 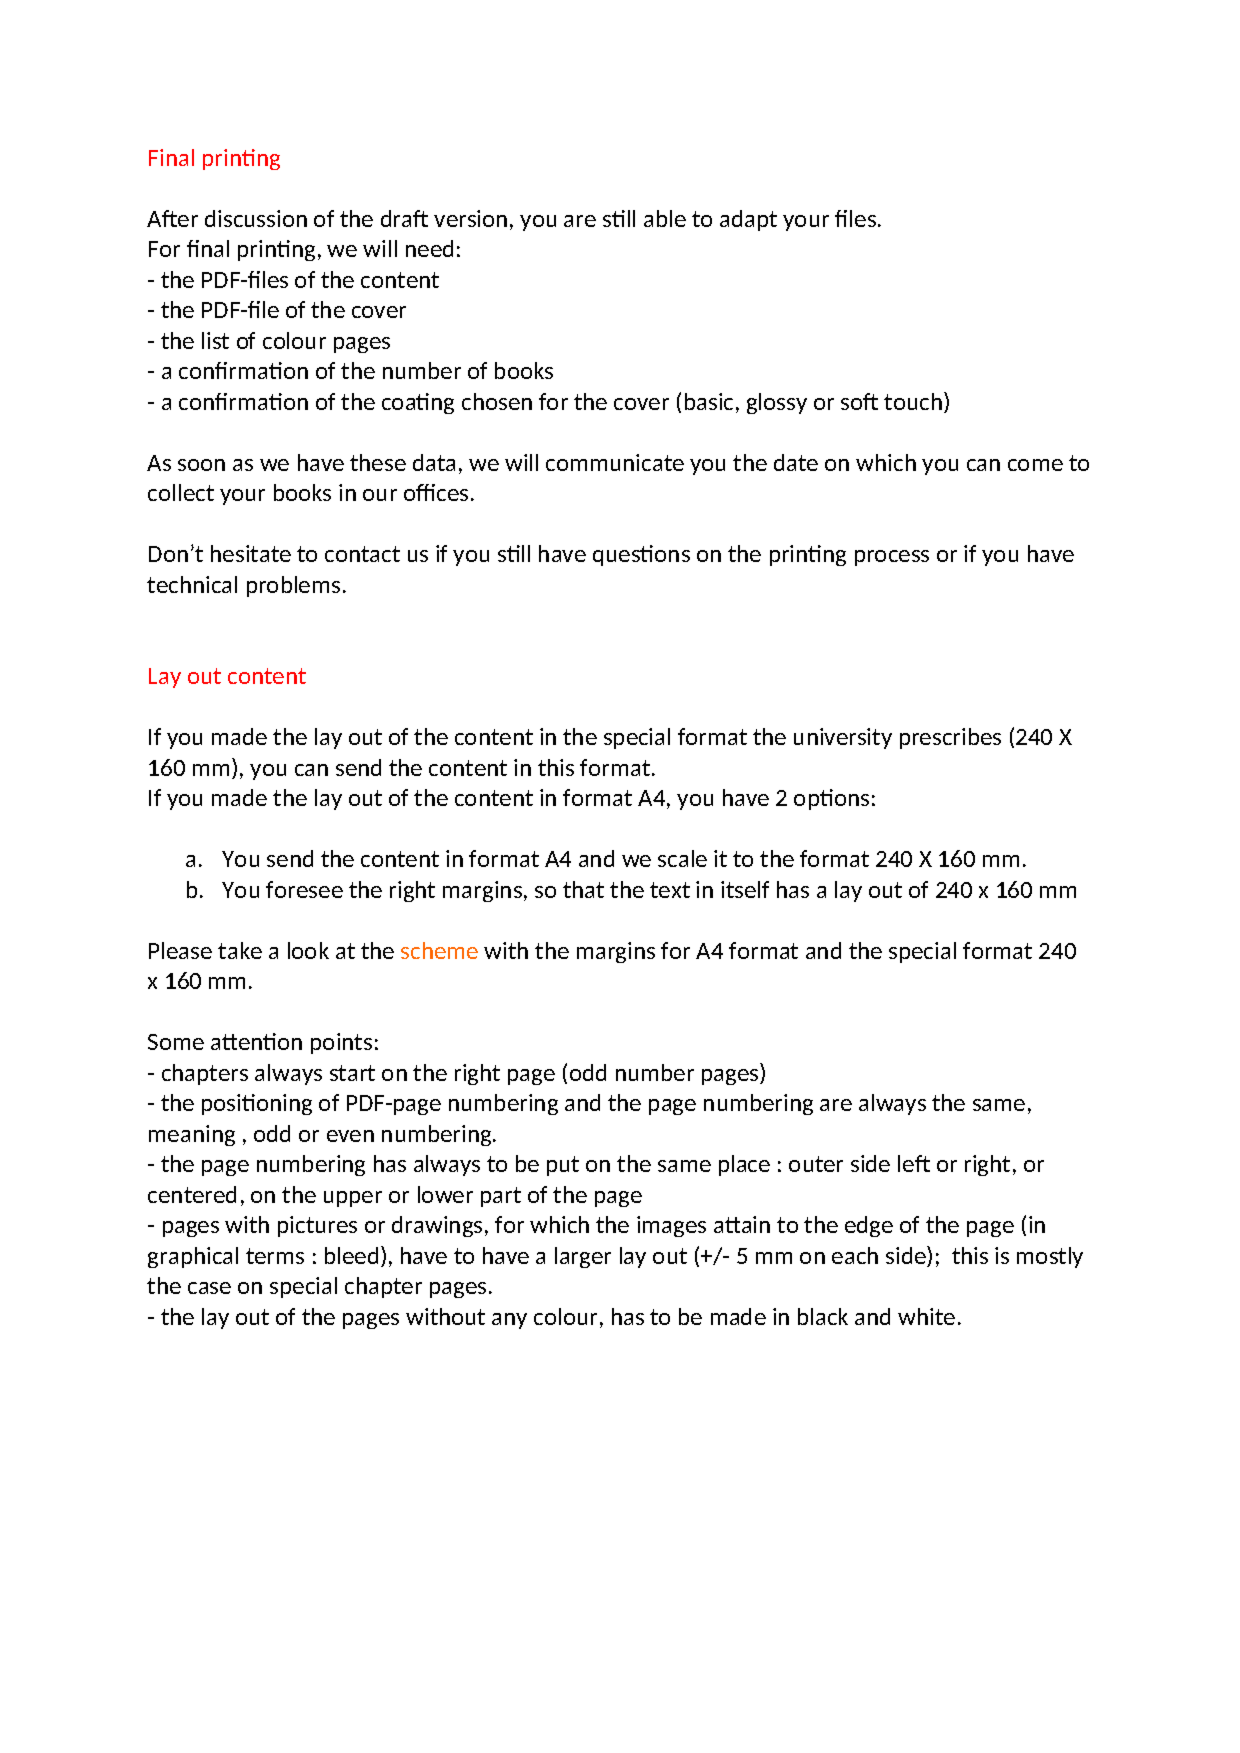 I want to click on that, so click(x=583, y=889).
